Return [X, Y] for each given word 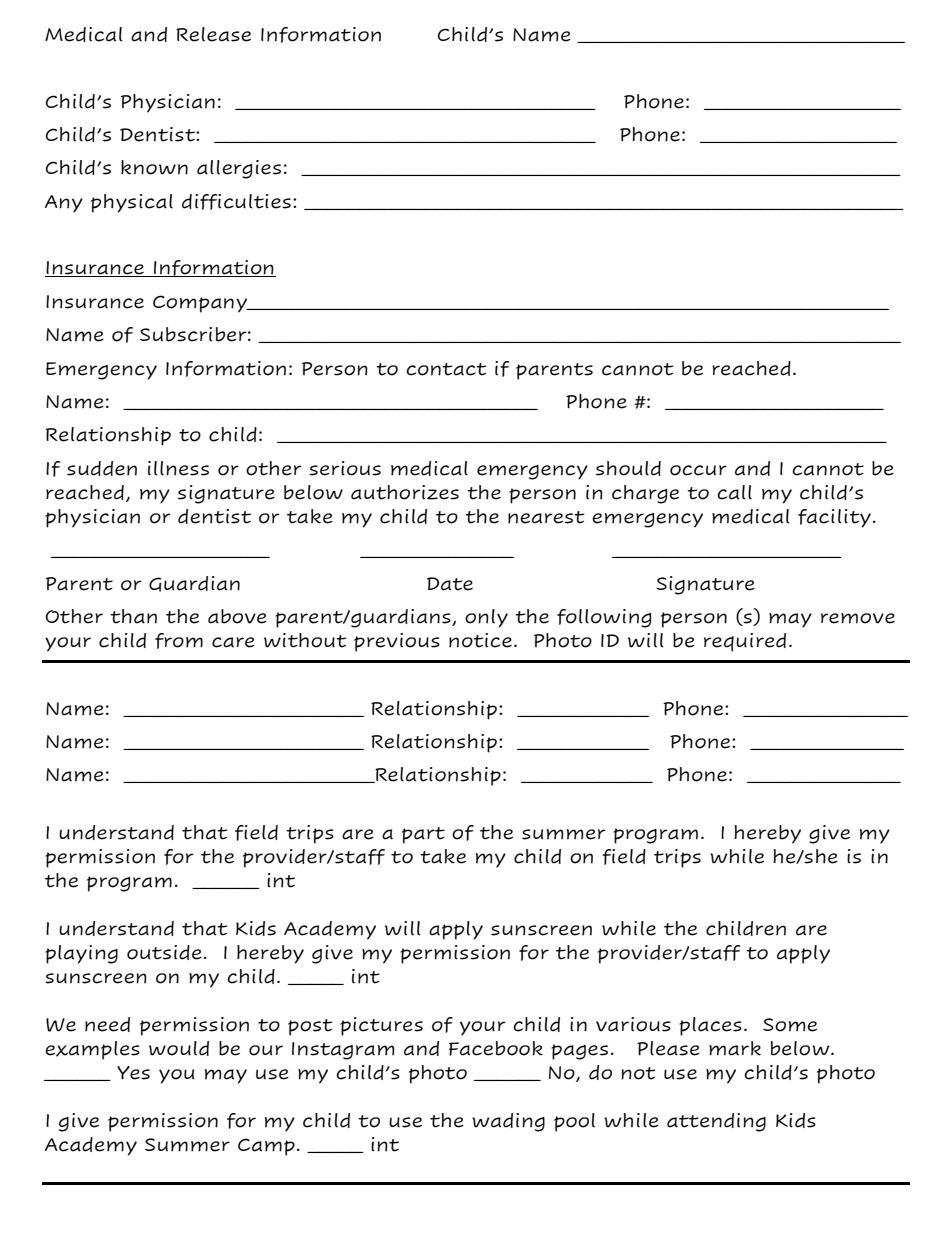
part [423, 835]
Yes [133, 1073]
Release [213, 34]
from [179, 641]
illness [178, 468]
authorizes [405, 492]
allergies [239, 169]
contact [446, 369]
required [745, 642]
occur [698, 470]
